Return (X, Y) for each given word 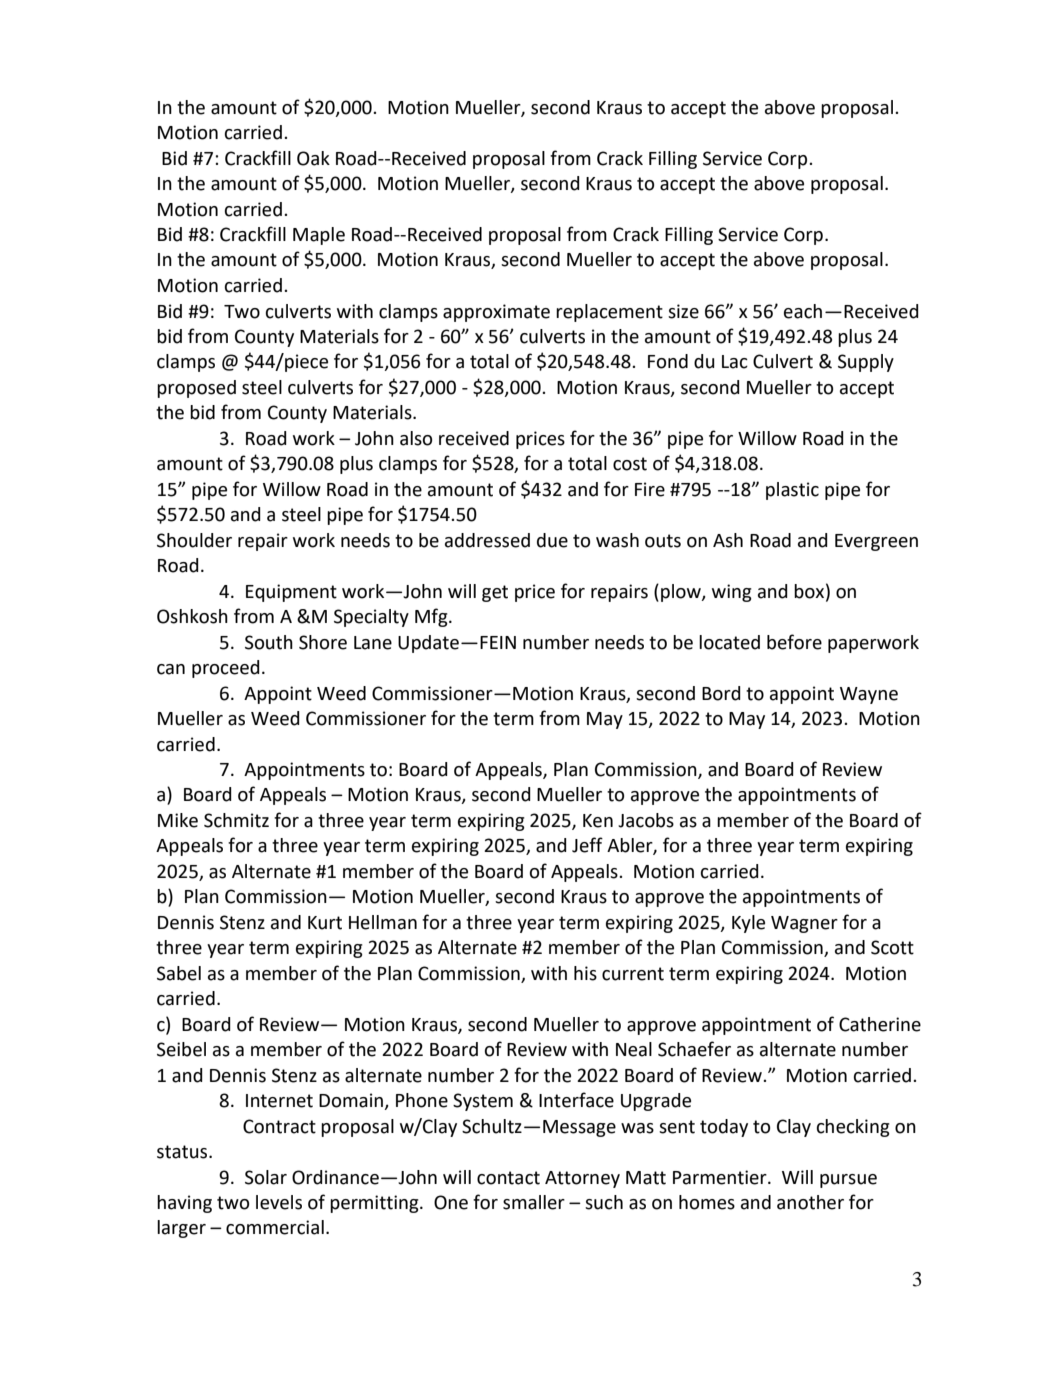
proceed (226, 669)
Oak (313, 158)
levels (279, 1202)
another (810, 1202)
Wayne (869, 695)
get (495, 593)
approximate (496, 313)
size (683, 311)
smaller (534, 1202)
